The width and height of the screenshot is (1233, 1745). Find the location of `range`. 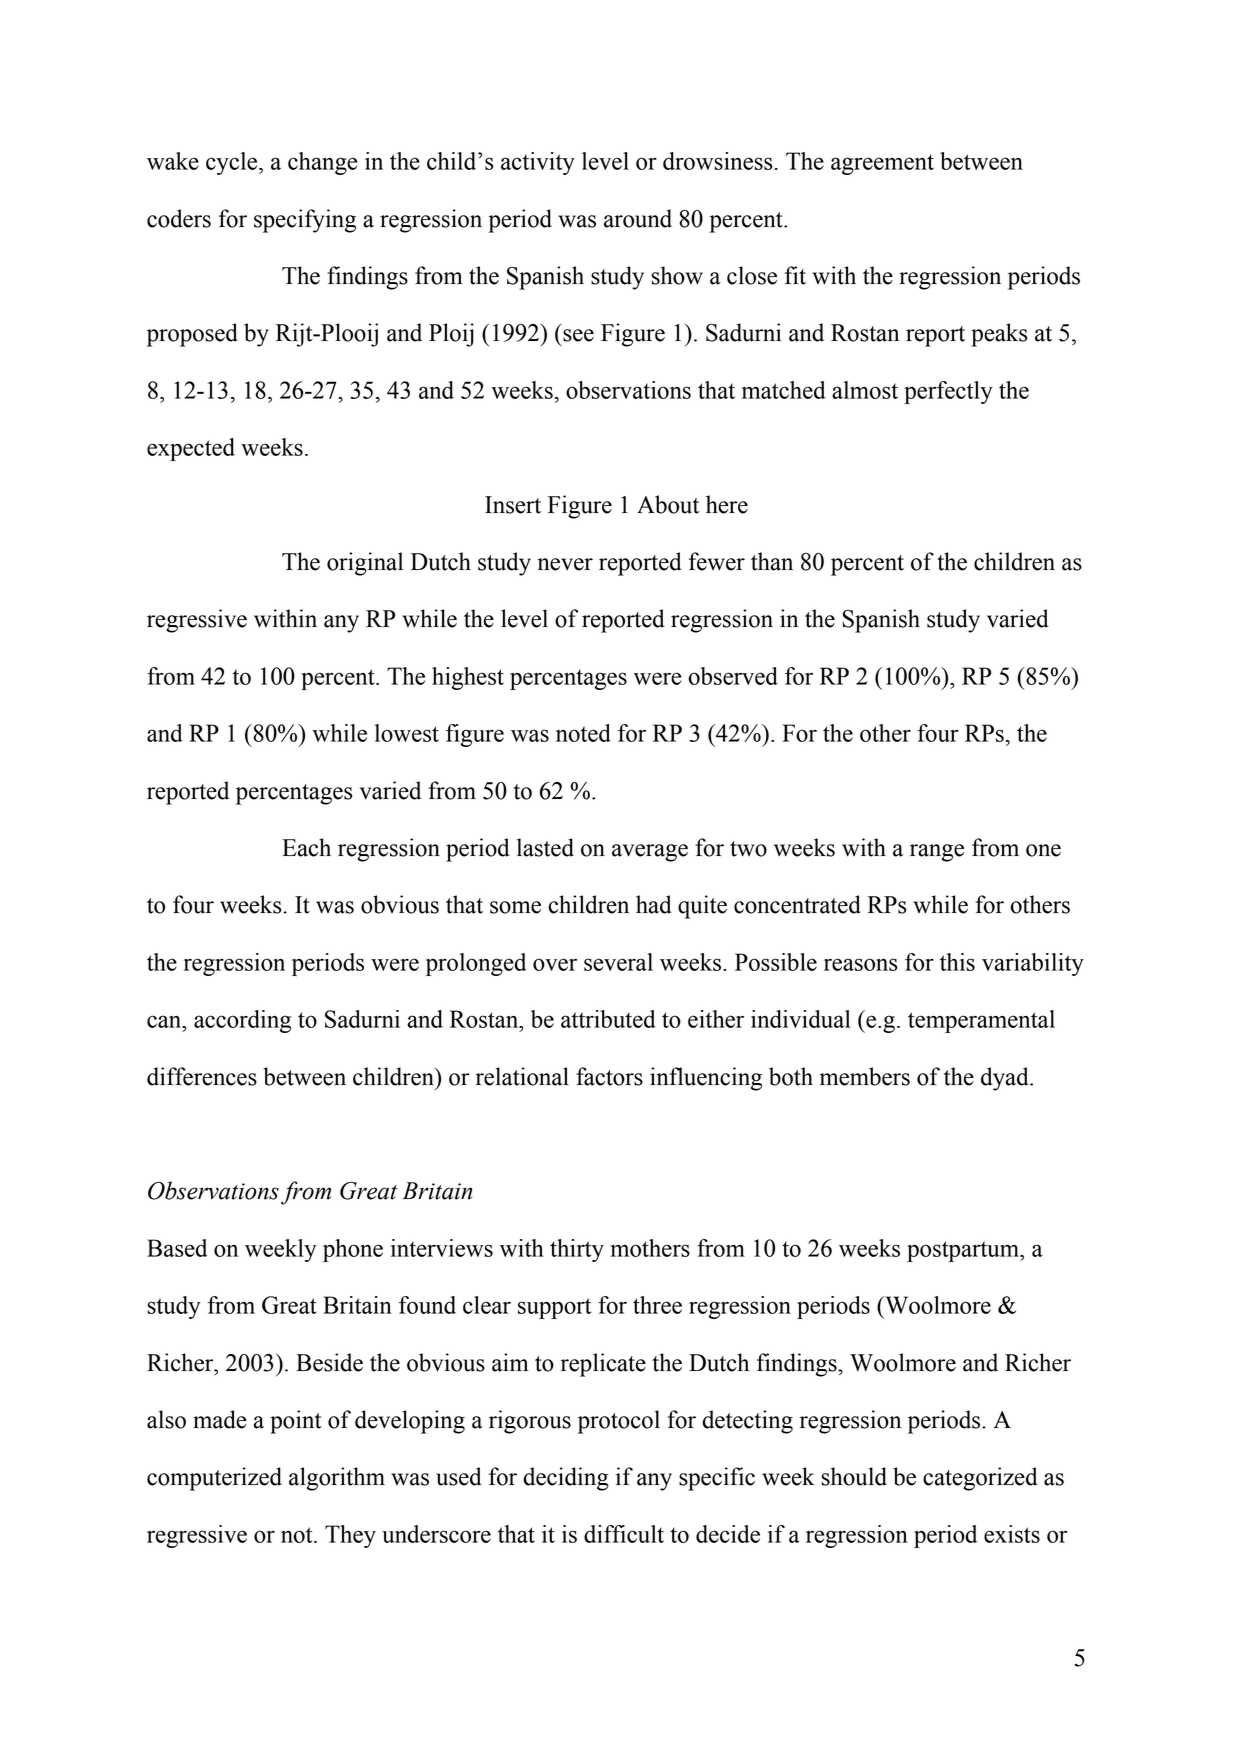

range is located at coordinates (937, 853).
